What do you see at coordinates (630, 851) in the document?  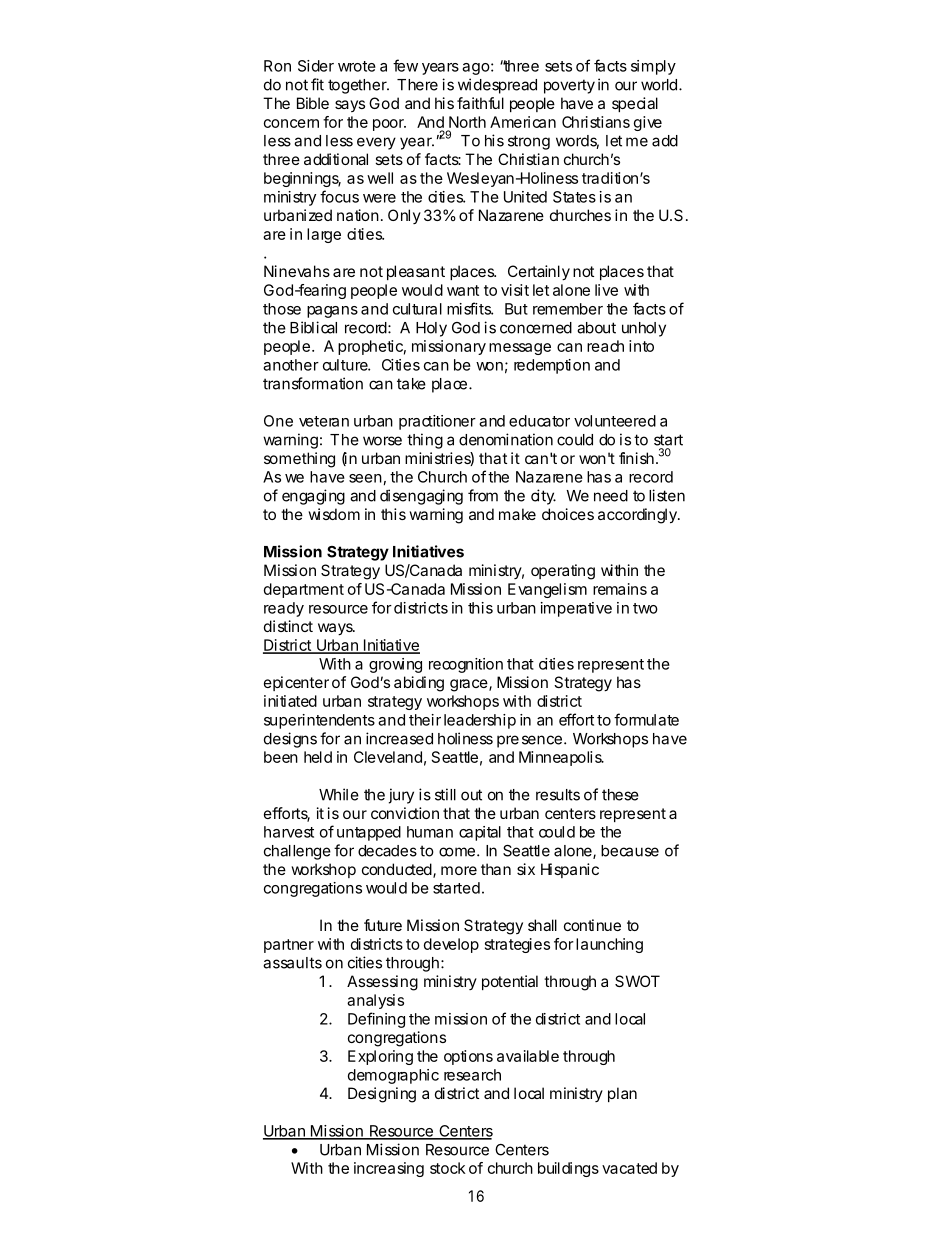 I see `because` at bounding box center [630, 851].
